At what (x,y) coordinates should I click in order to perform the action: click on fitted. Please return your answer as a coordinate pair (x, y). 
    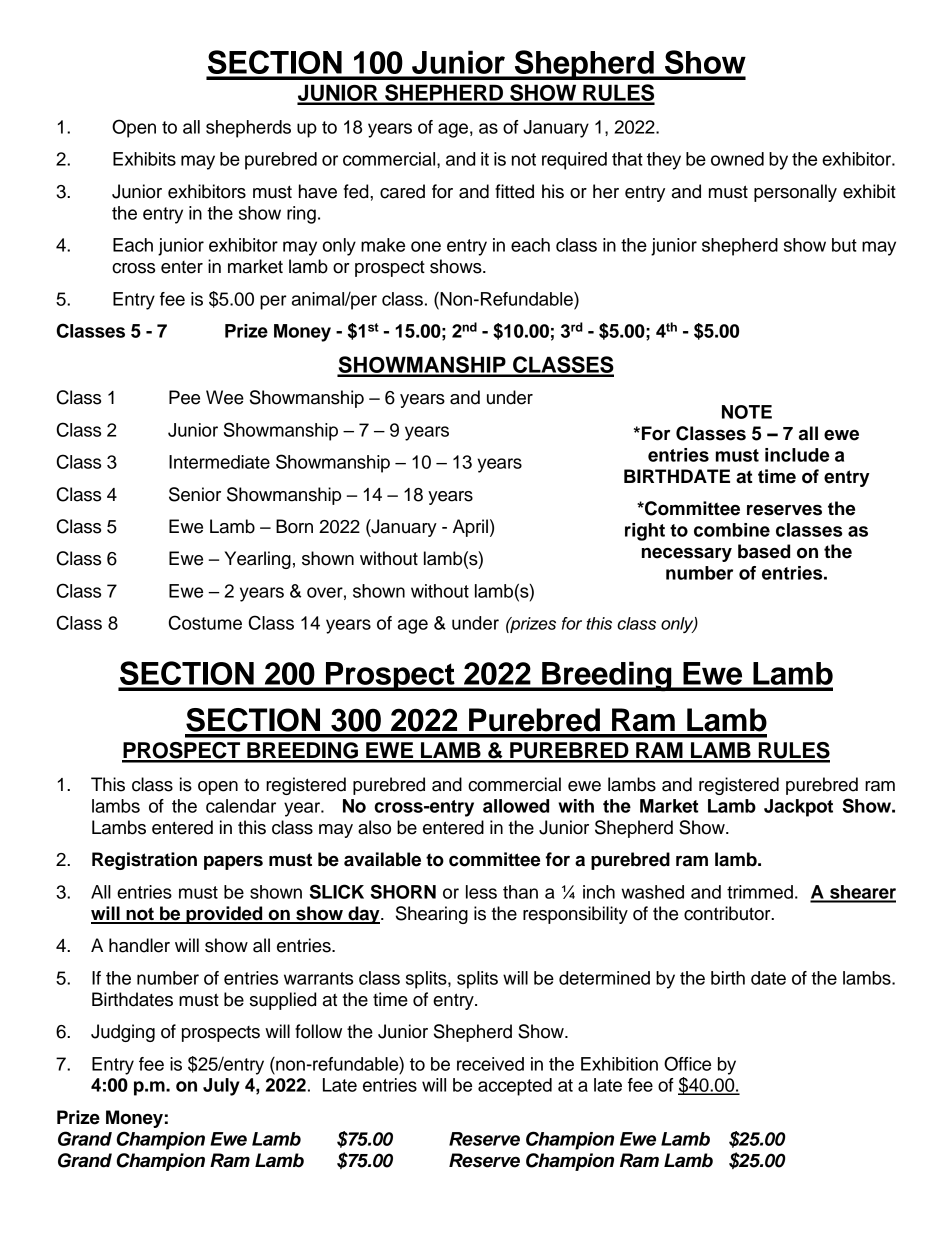
    Looking at the image, I should click on (514, 191).
